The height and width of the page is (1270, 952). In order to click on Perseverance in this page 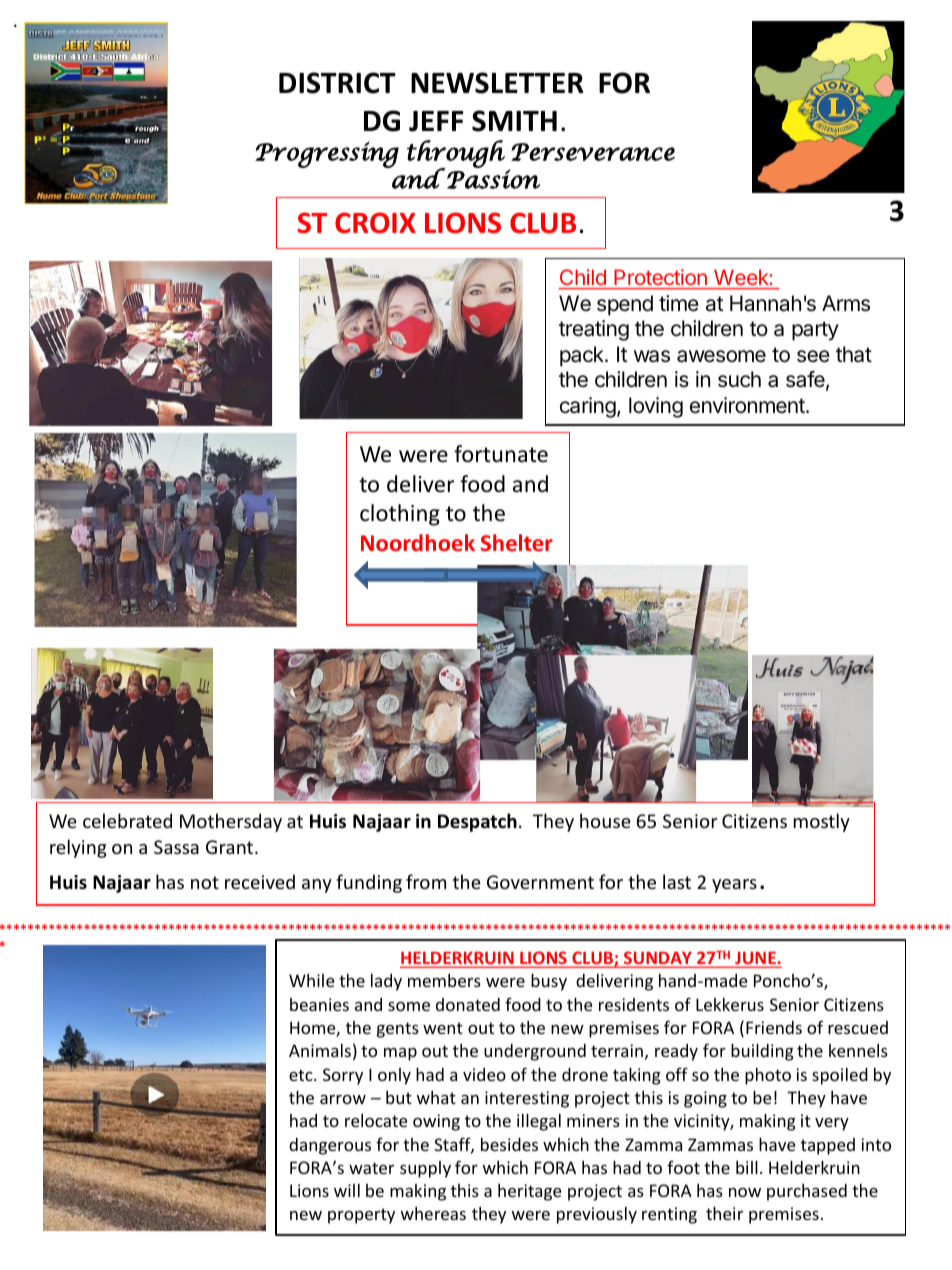, I will do `click(593, 152)`.
